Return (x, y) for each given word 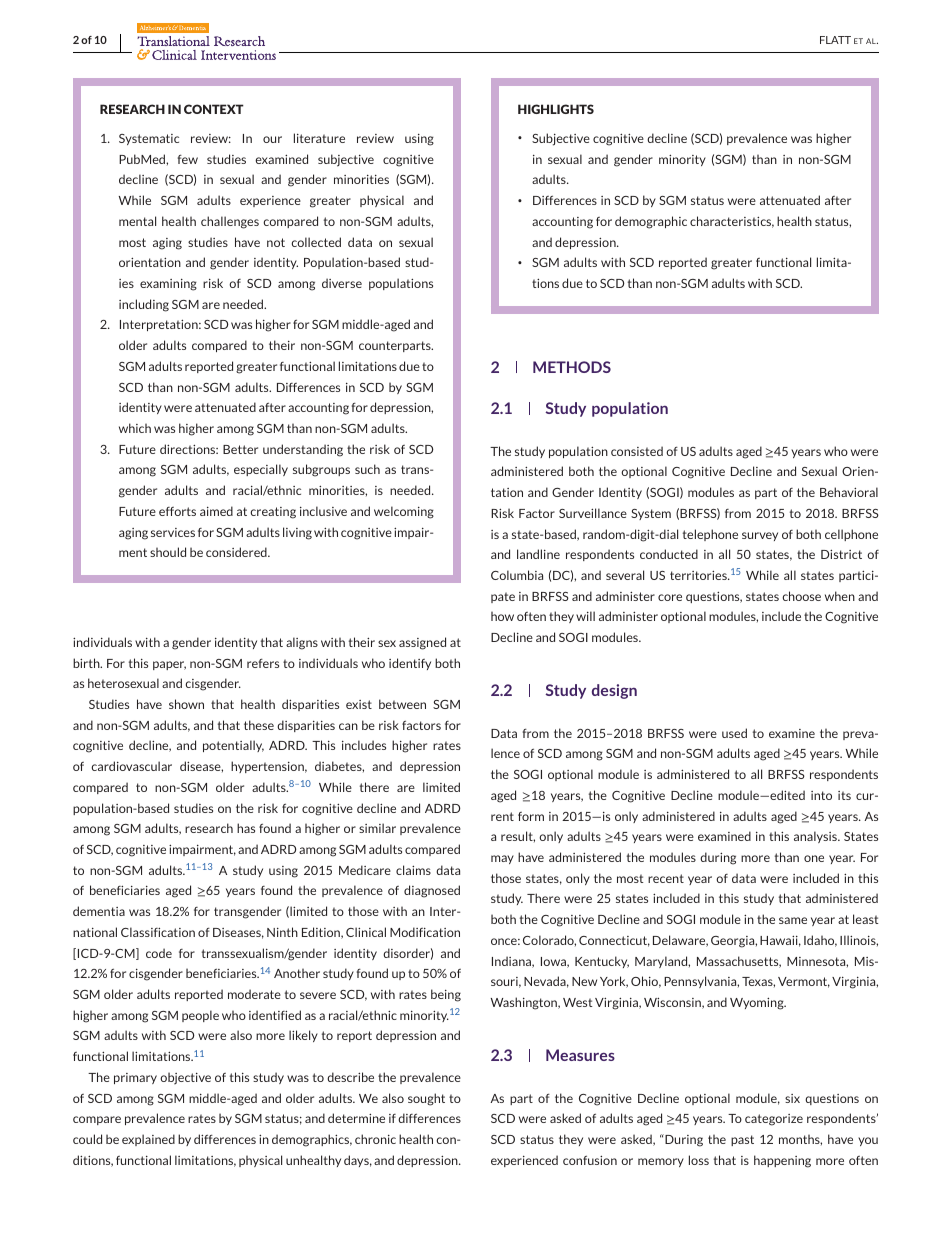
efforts (177, 511)
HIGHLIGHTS (556, 109)
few (187, 159)
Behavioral (849, 492)
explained (148, 1140)
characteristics (732, 222)
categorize (774, 1120)
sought (426, 1099)
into (821, 795)
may (502, 859)
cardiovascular (131, 766)
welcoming (404, 512)
